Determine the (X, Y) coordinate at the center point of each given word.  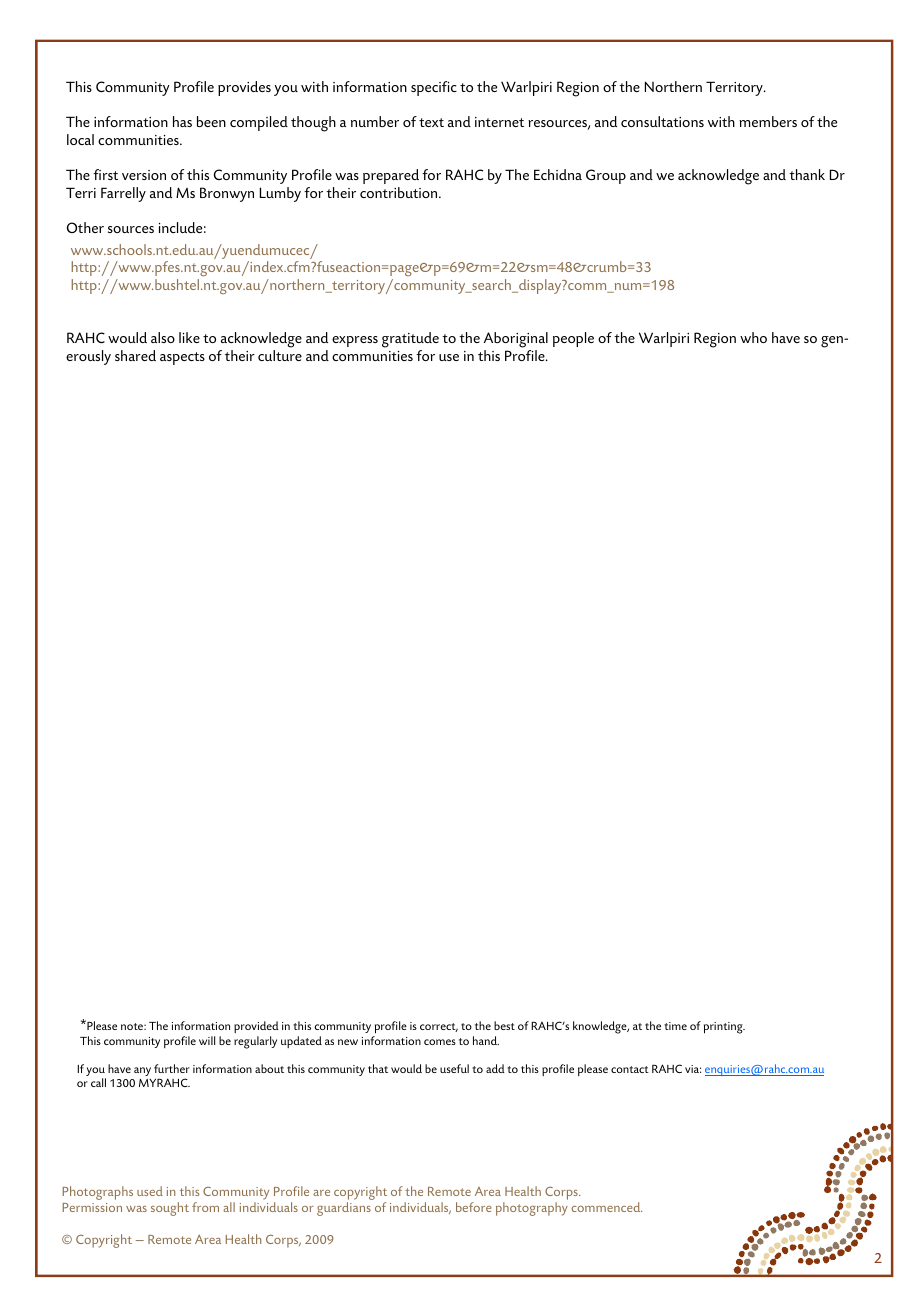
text (431, 122)
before (474, 1207)
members (768, 121)
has (182, 121)
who (753, 337)
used (150, 1191)
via (693, 1069)
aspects (182, 358)
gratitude (410, 340)
